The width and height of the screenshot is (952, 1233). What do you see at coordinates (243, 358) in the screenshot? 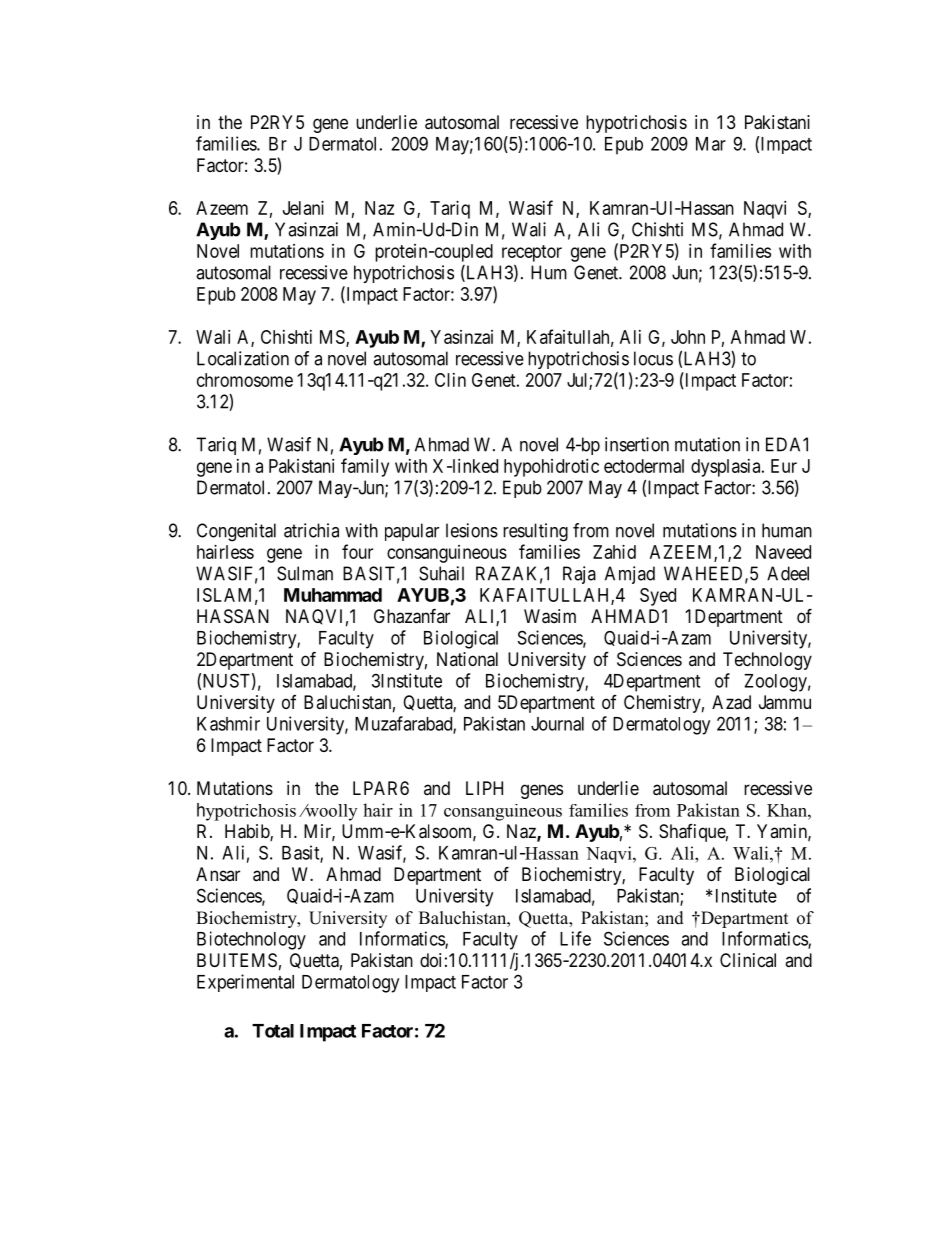
I see `Localization` at bounding box center [243, 358].
